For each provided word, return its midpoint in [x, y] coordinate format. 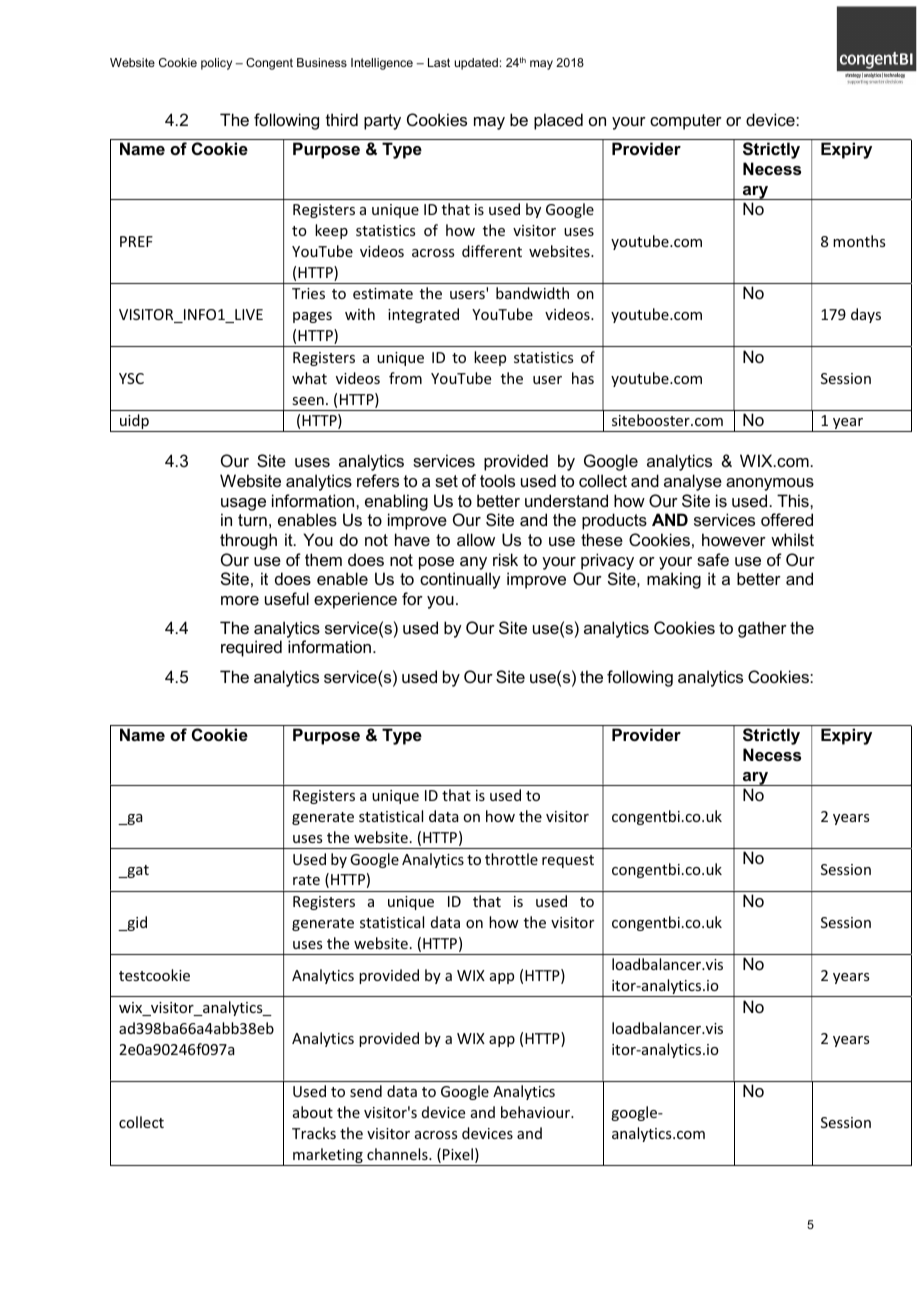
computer [686, 122]
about [313, 1112]
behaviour [536, 1112]
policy [216, 64]
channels [398, 1154]
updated [476, 64]
